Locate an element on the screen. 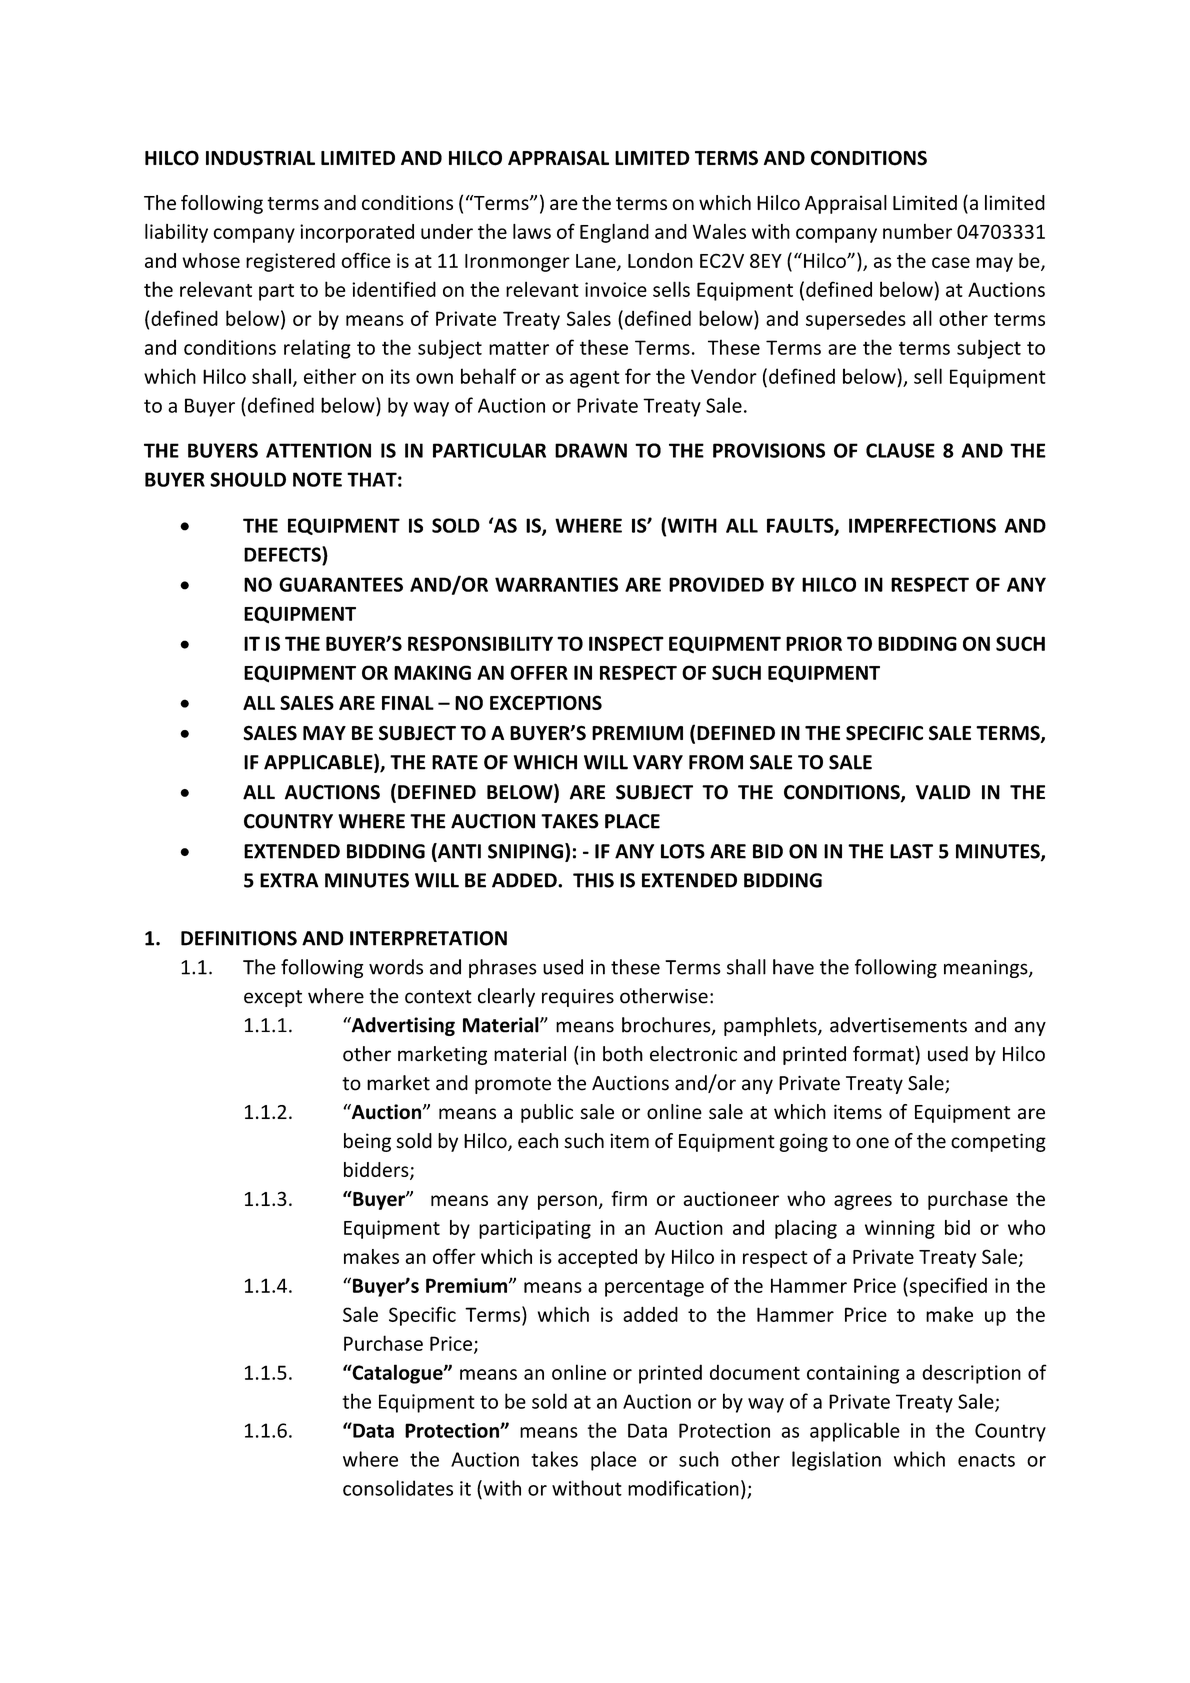 This screenshot has width=1190, height=1683. modification is located at coordinates (683, 1488).
